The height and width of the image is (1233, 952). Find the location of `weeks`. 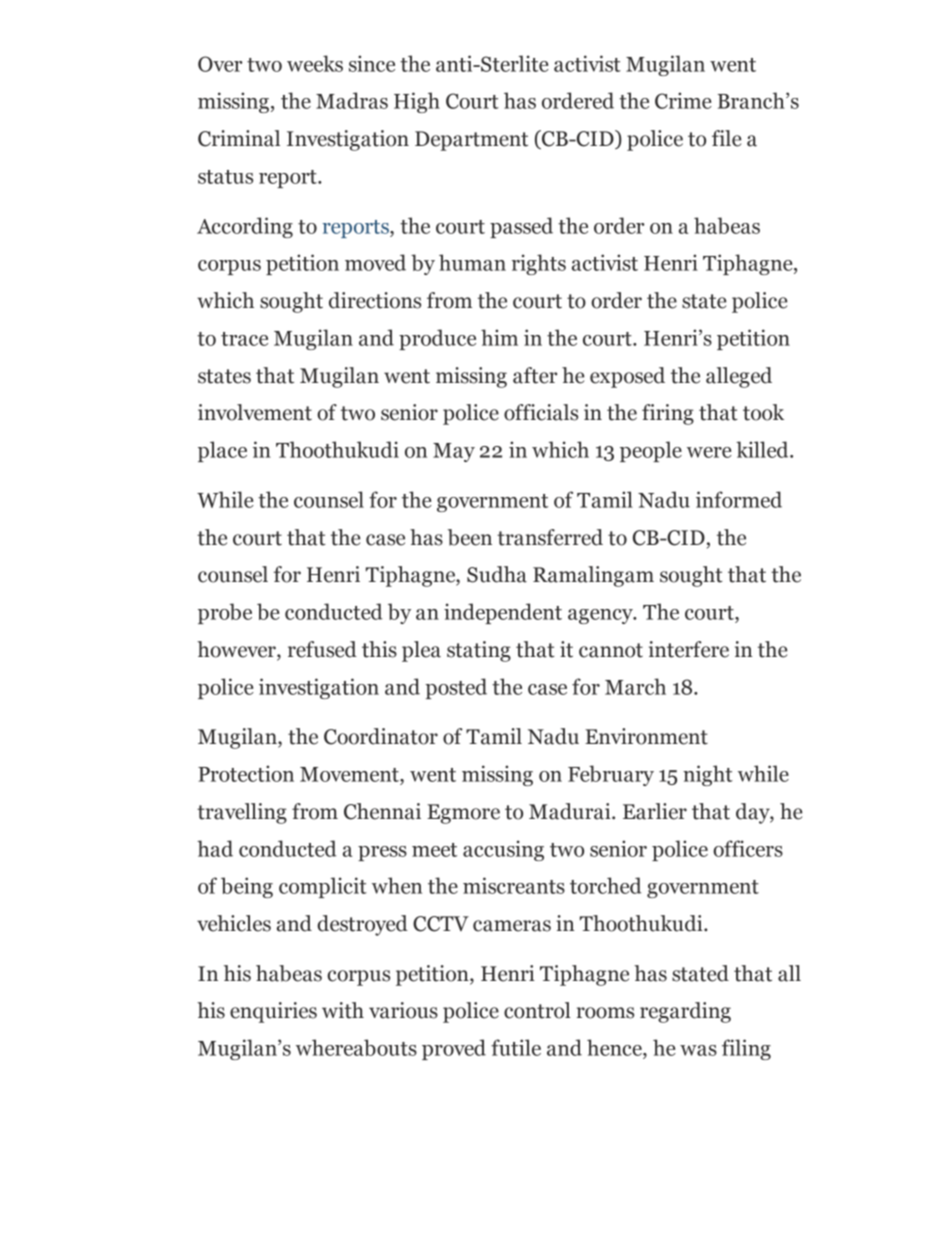

weeks is located at coordinates (315, 63).
